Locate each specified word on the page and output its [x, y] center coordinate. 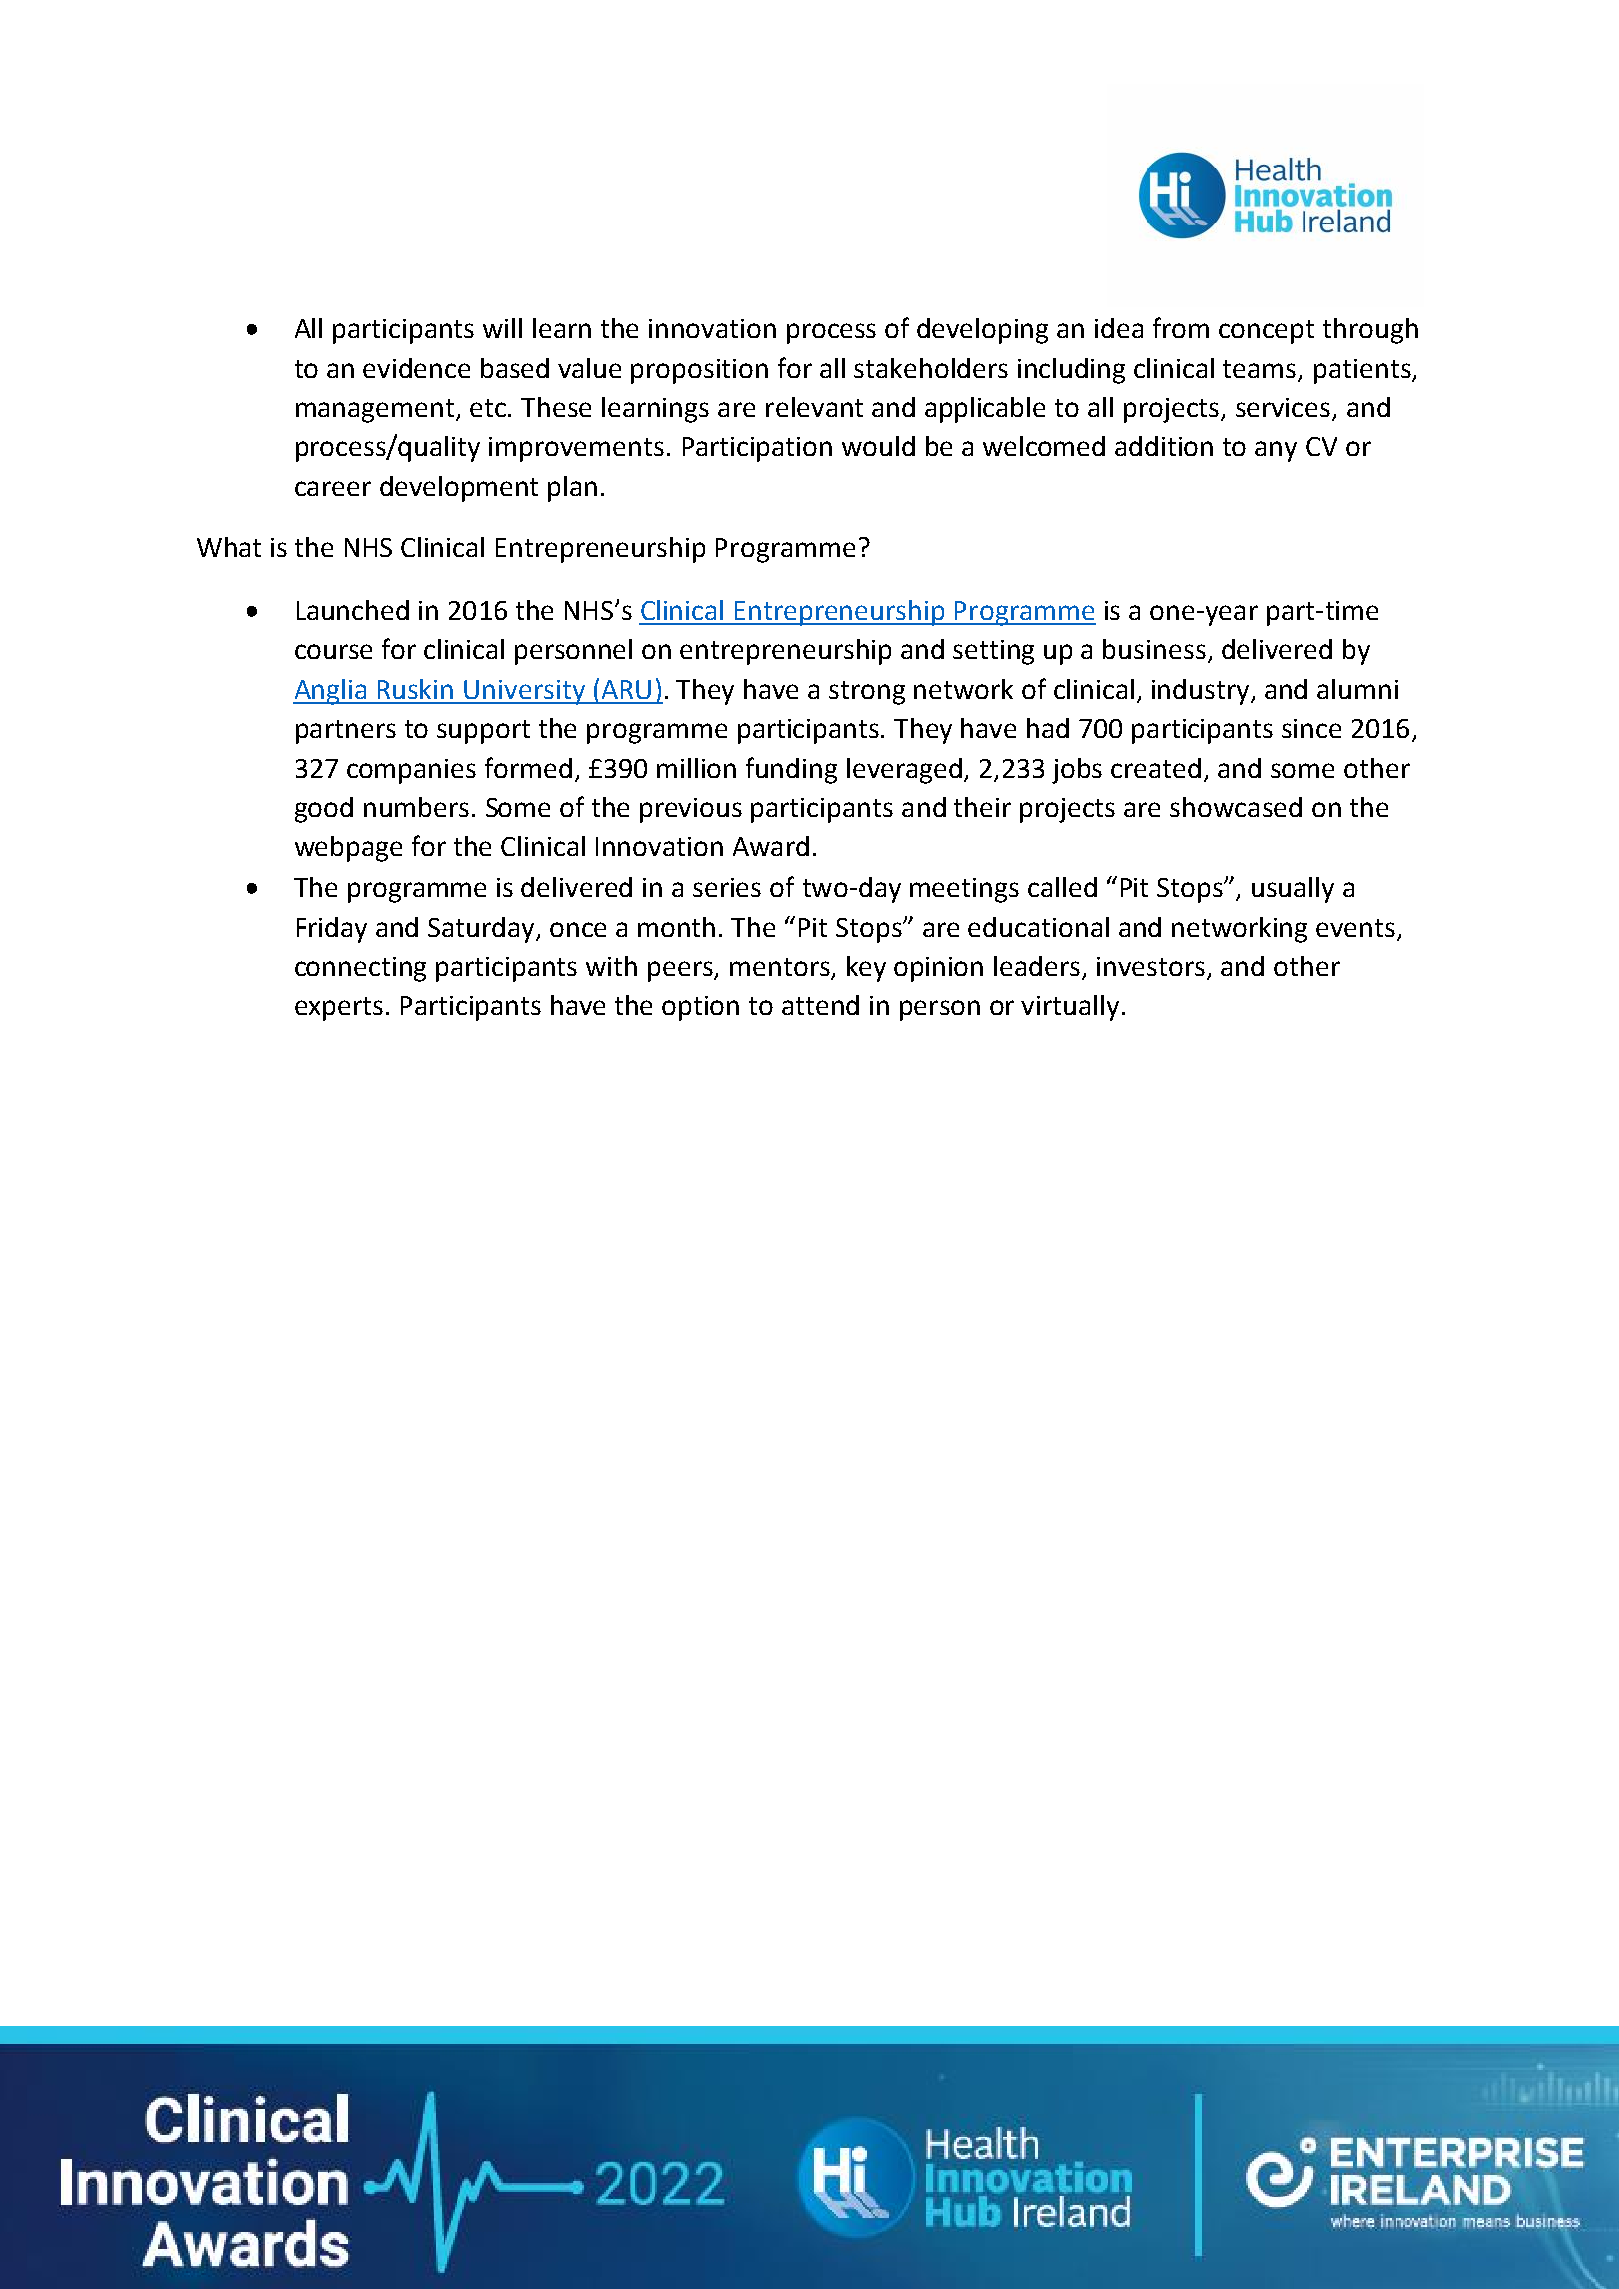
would [878, 446]
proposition [699, 371]
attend [820, 1005]
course [333, 651]
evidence [416, 368]
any [1276, 451]
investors [1152, 968]
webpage [348, 849]
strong [867, 693]
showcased [1236, 807]
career [333, 488]
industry [1202, 692]
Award [771, 846]
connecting [360, 969]
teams [1261, 370]
